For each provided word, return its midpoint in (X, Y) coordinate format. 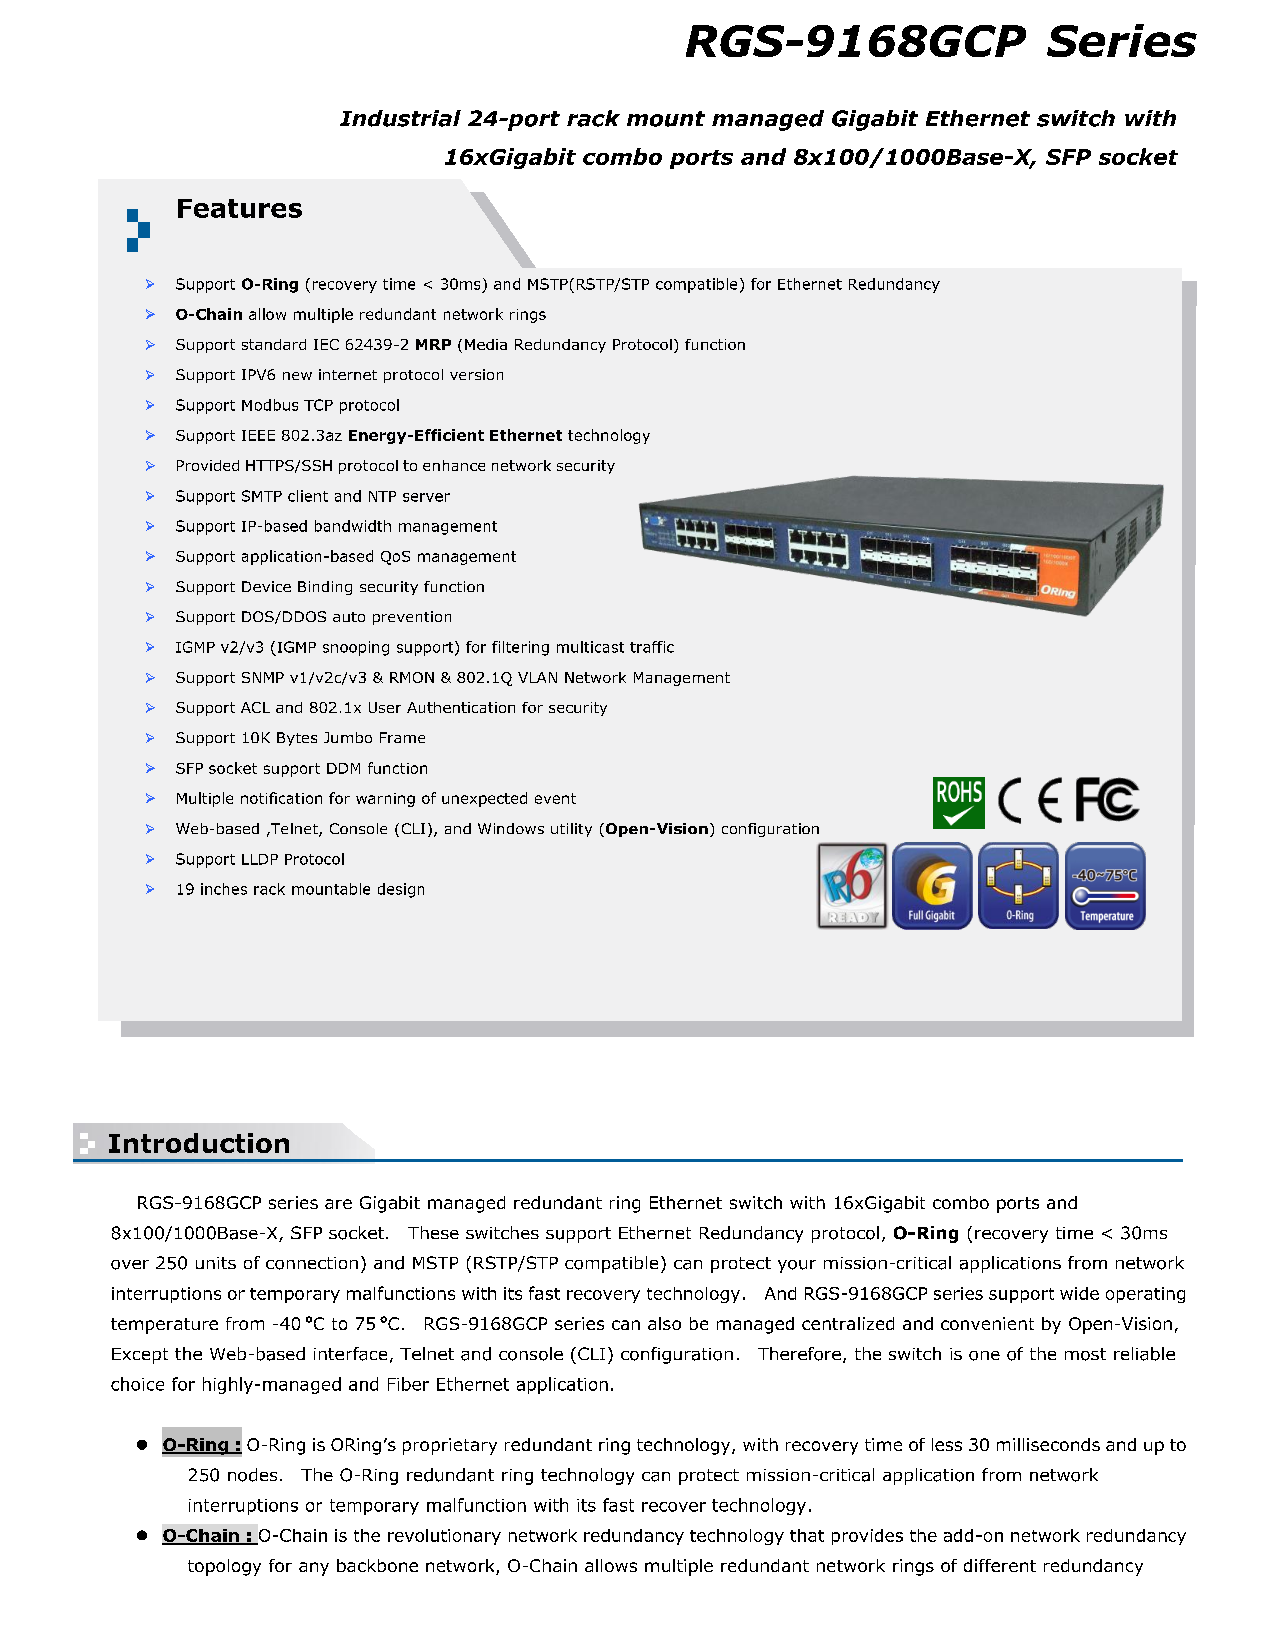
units (216, 1263)
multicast (590, 647)
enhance (454, 465)
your (797, 1266)
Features (240, 208)
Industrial (400, 118)
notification (281, 798)
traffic (652, 647)
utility (571, 830)
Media (486, 344)
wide (1079, 1293)
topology (224, 1567)
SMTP (262, 496)
